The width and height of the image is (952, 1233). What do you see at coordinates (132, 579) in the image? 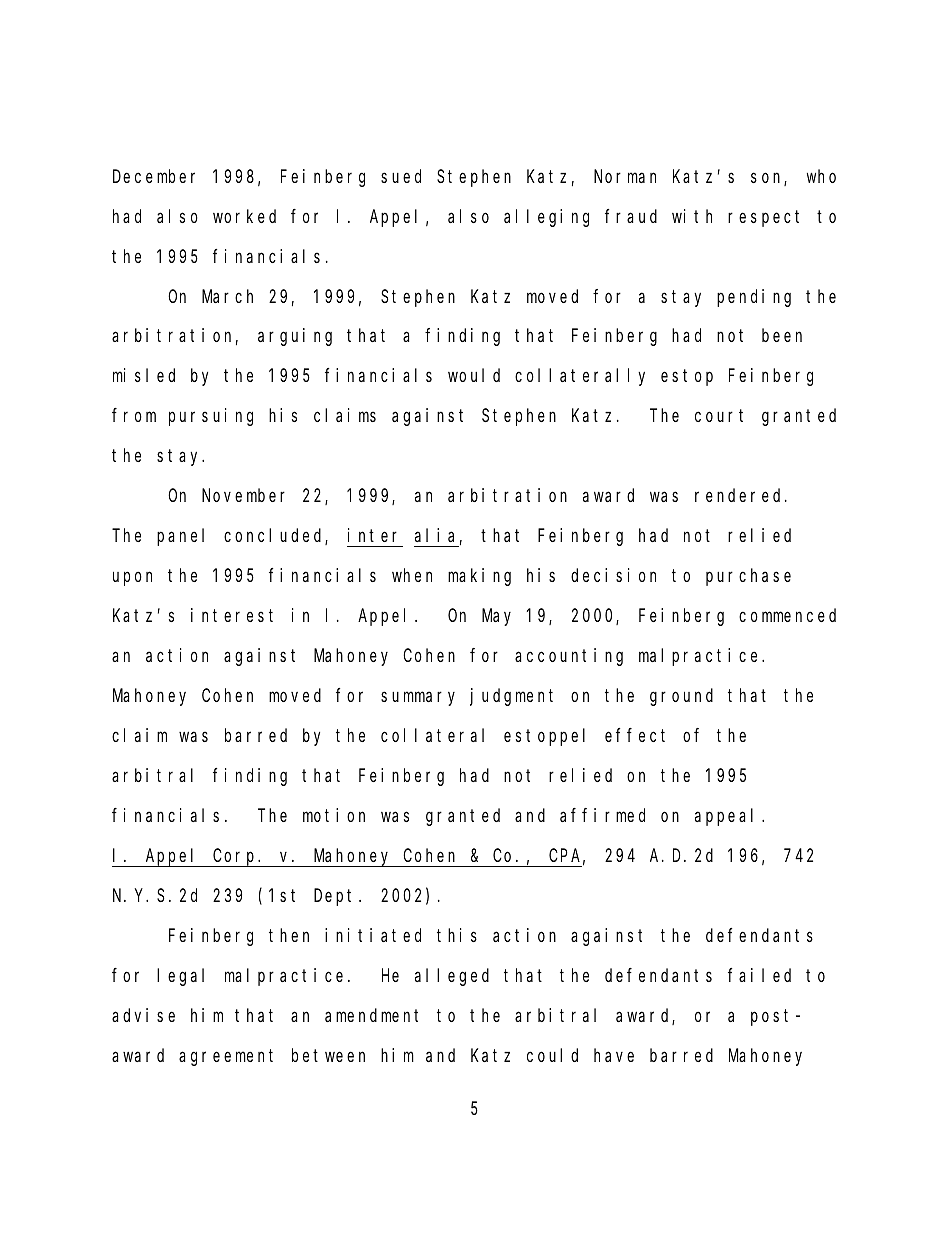
I see `upon` at bounding box center [132, 579].
